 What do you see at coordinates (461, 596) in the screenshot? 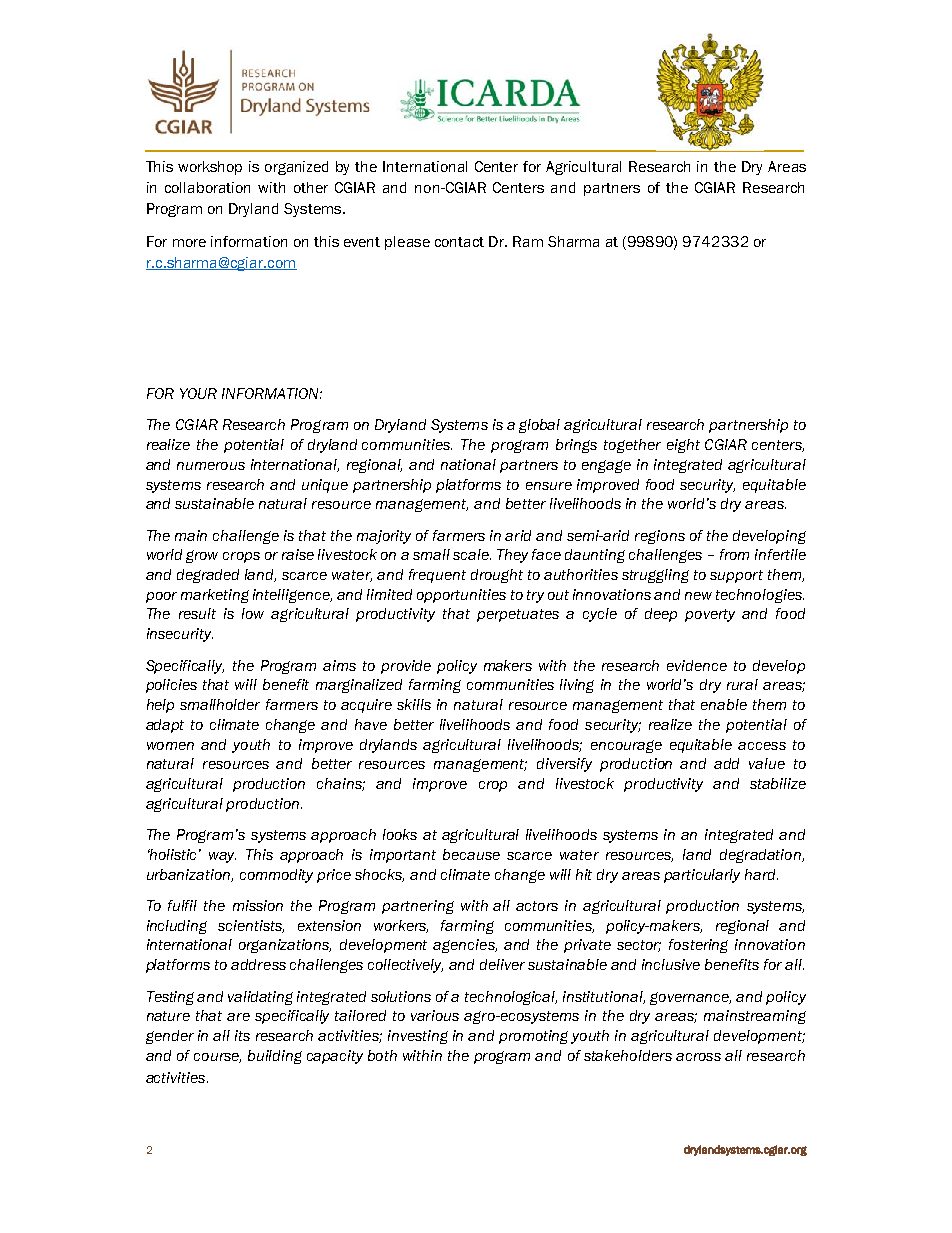
I see `opportunities` at bounding box center [461, 596].
